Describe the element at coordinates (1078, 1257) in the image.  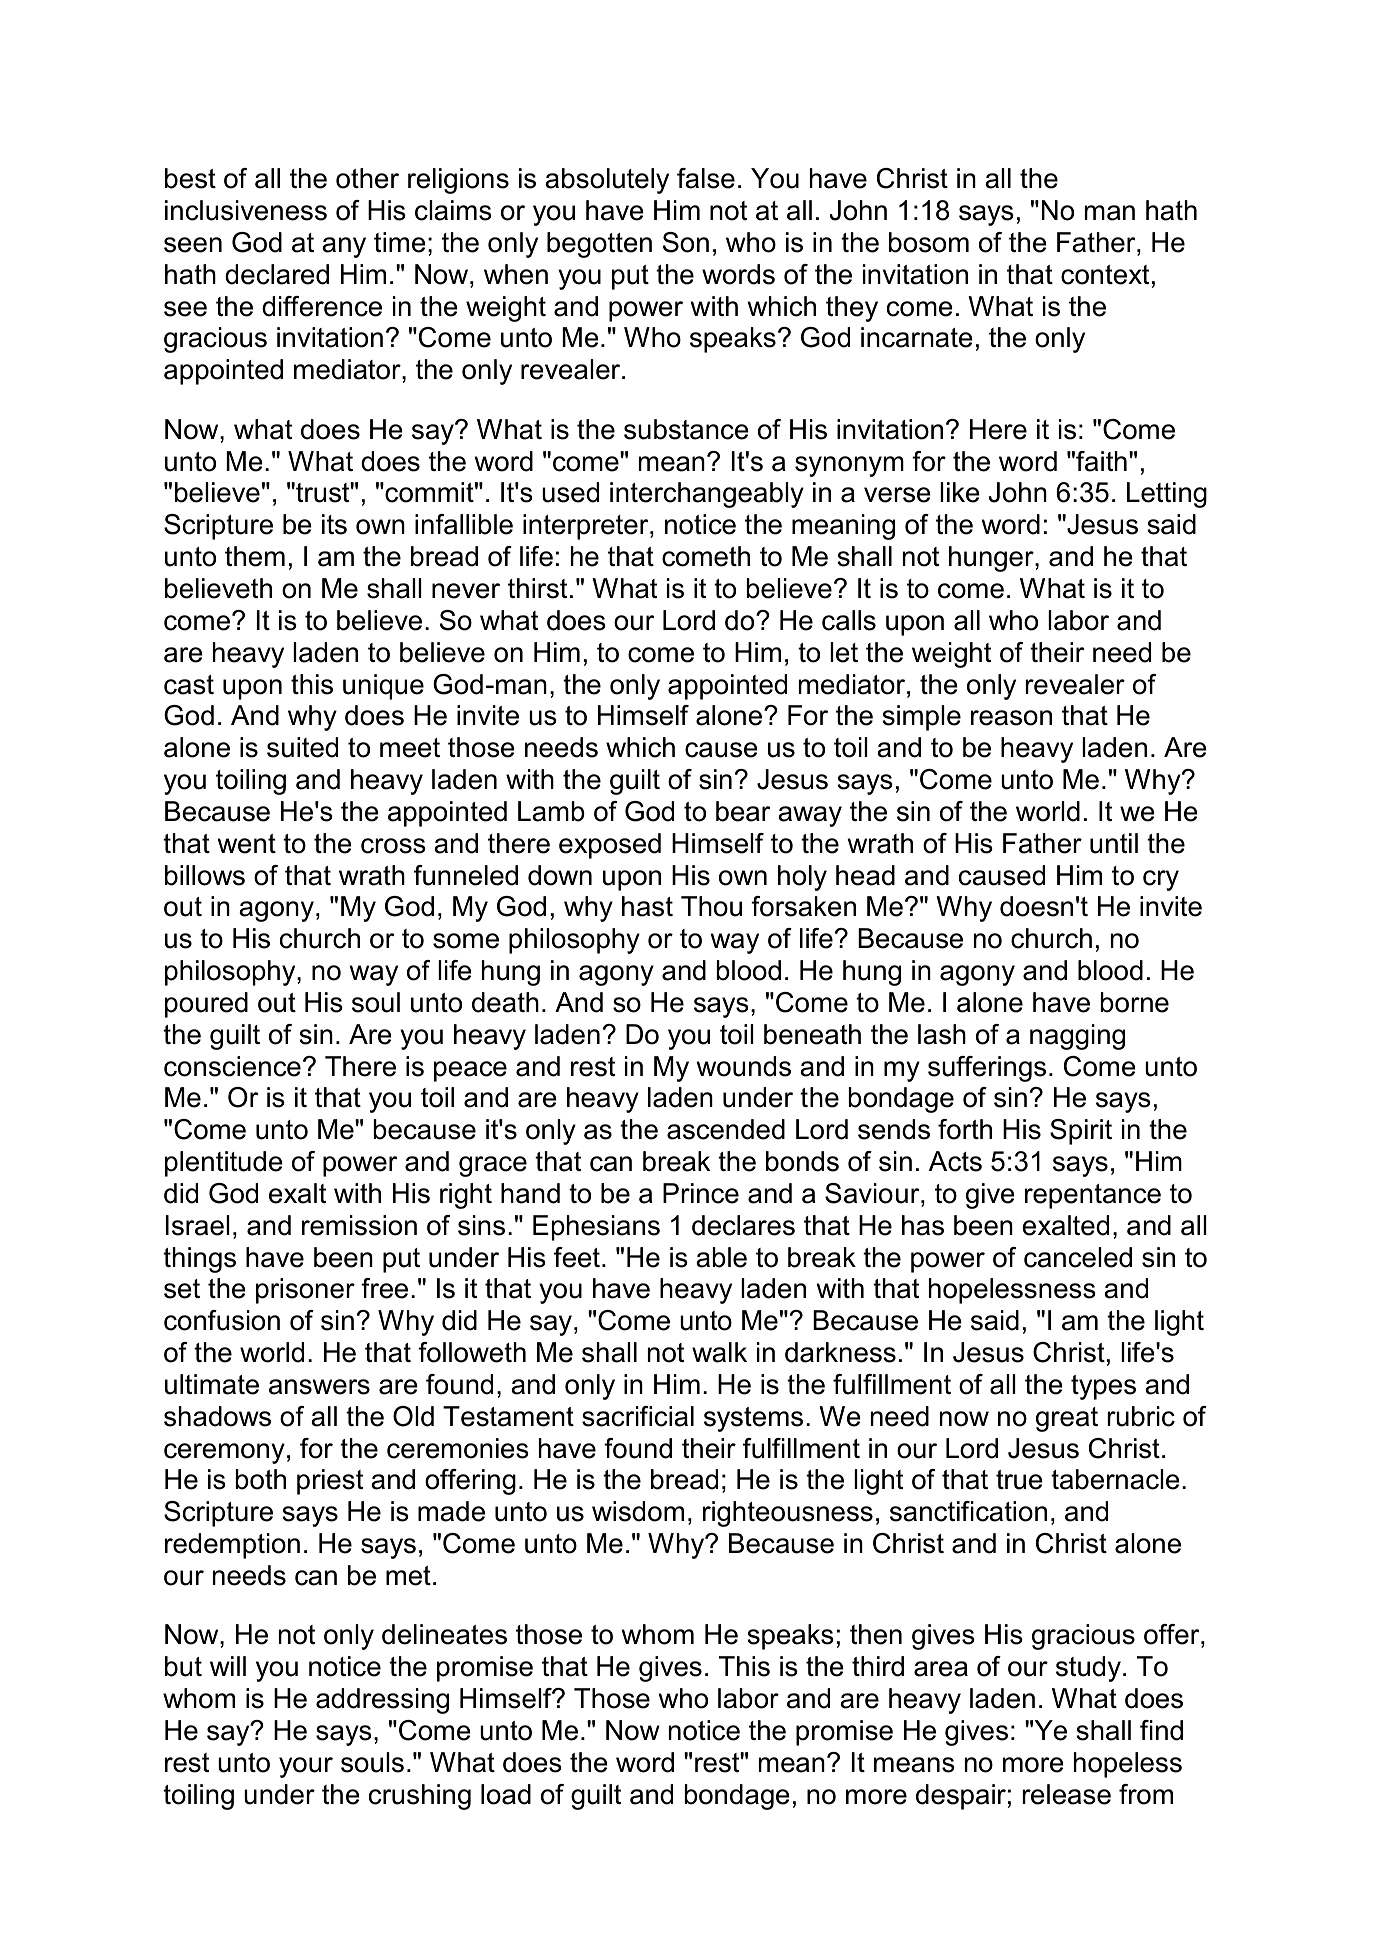
I see `canceled` at that location.
